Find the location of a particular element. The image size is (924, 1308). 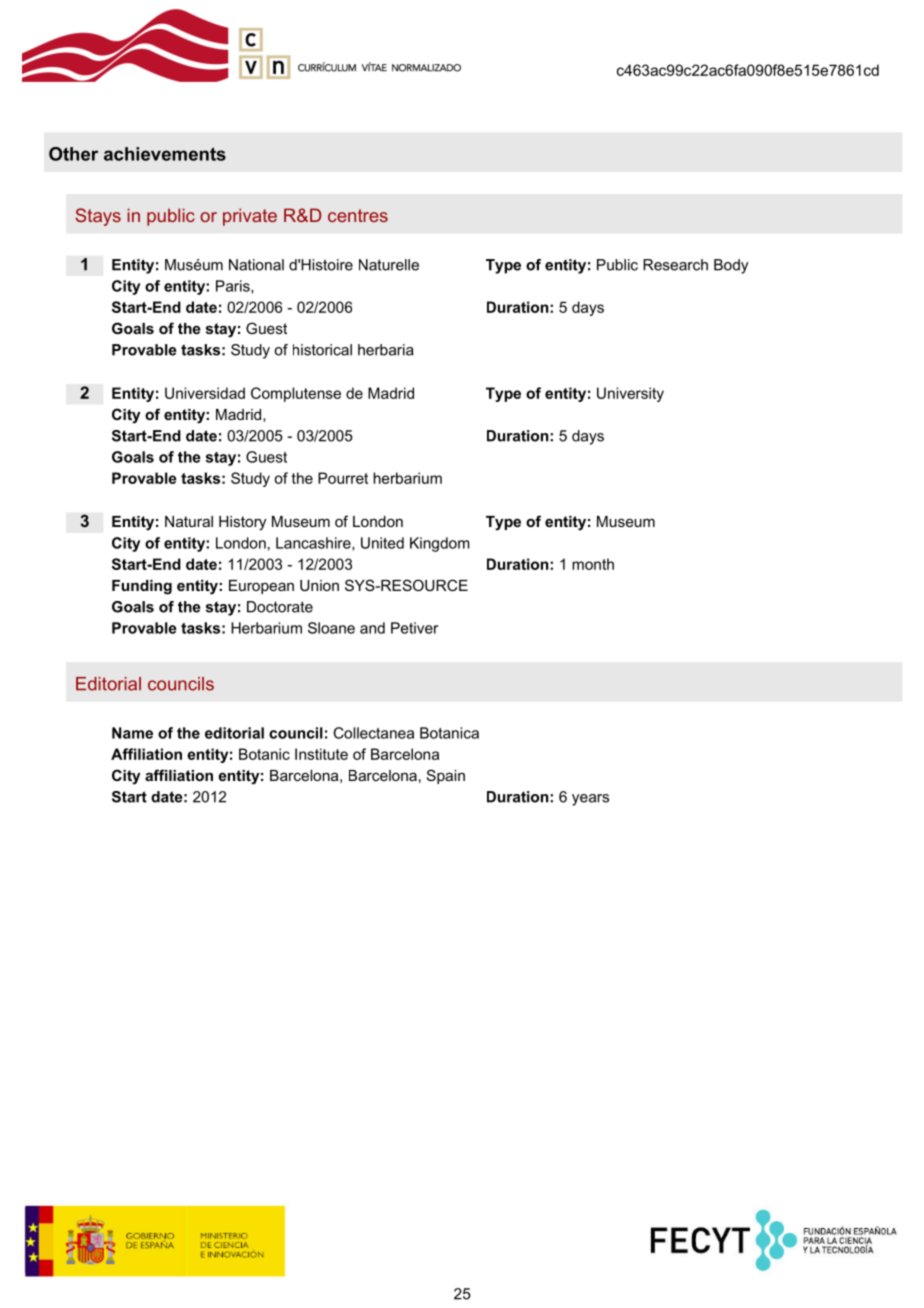

centres is located at coordinates (358, 215).
